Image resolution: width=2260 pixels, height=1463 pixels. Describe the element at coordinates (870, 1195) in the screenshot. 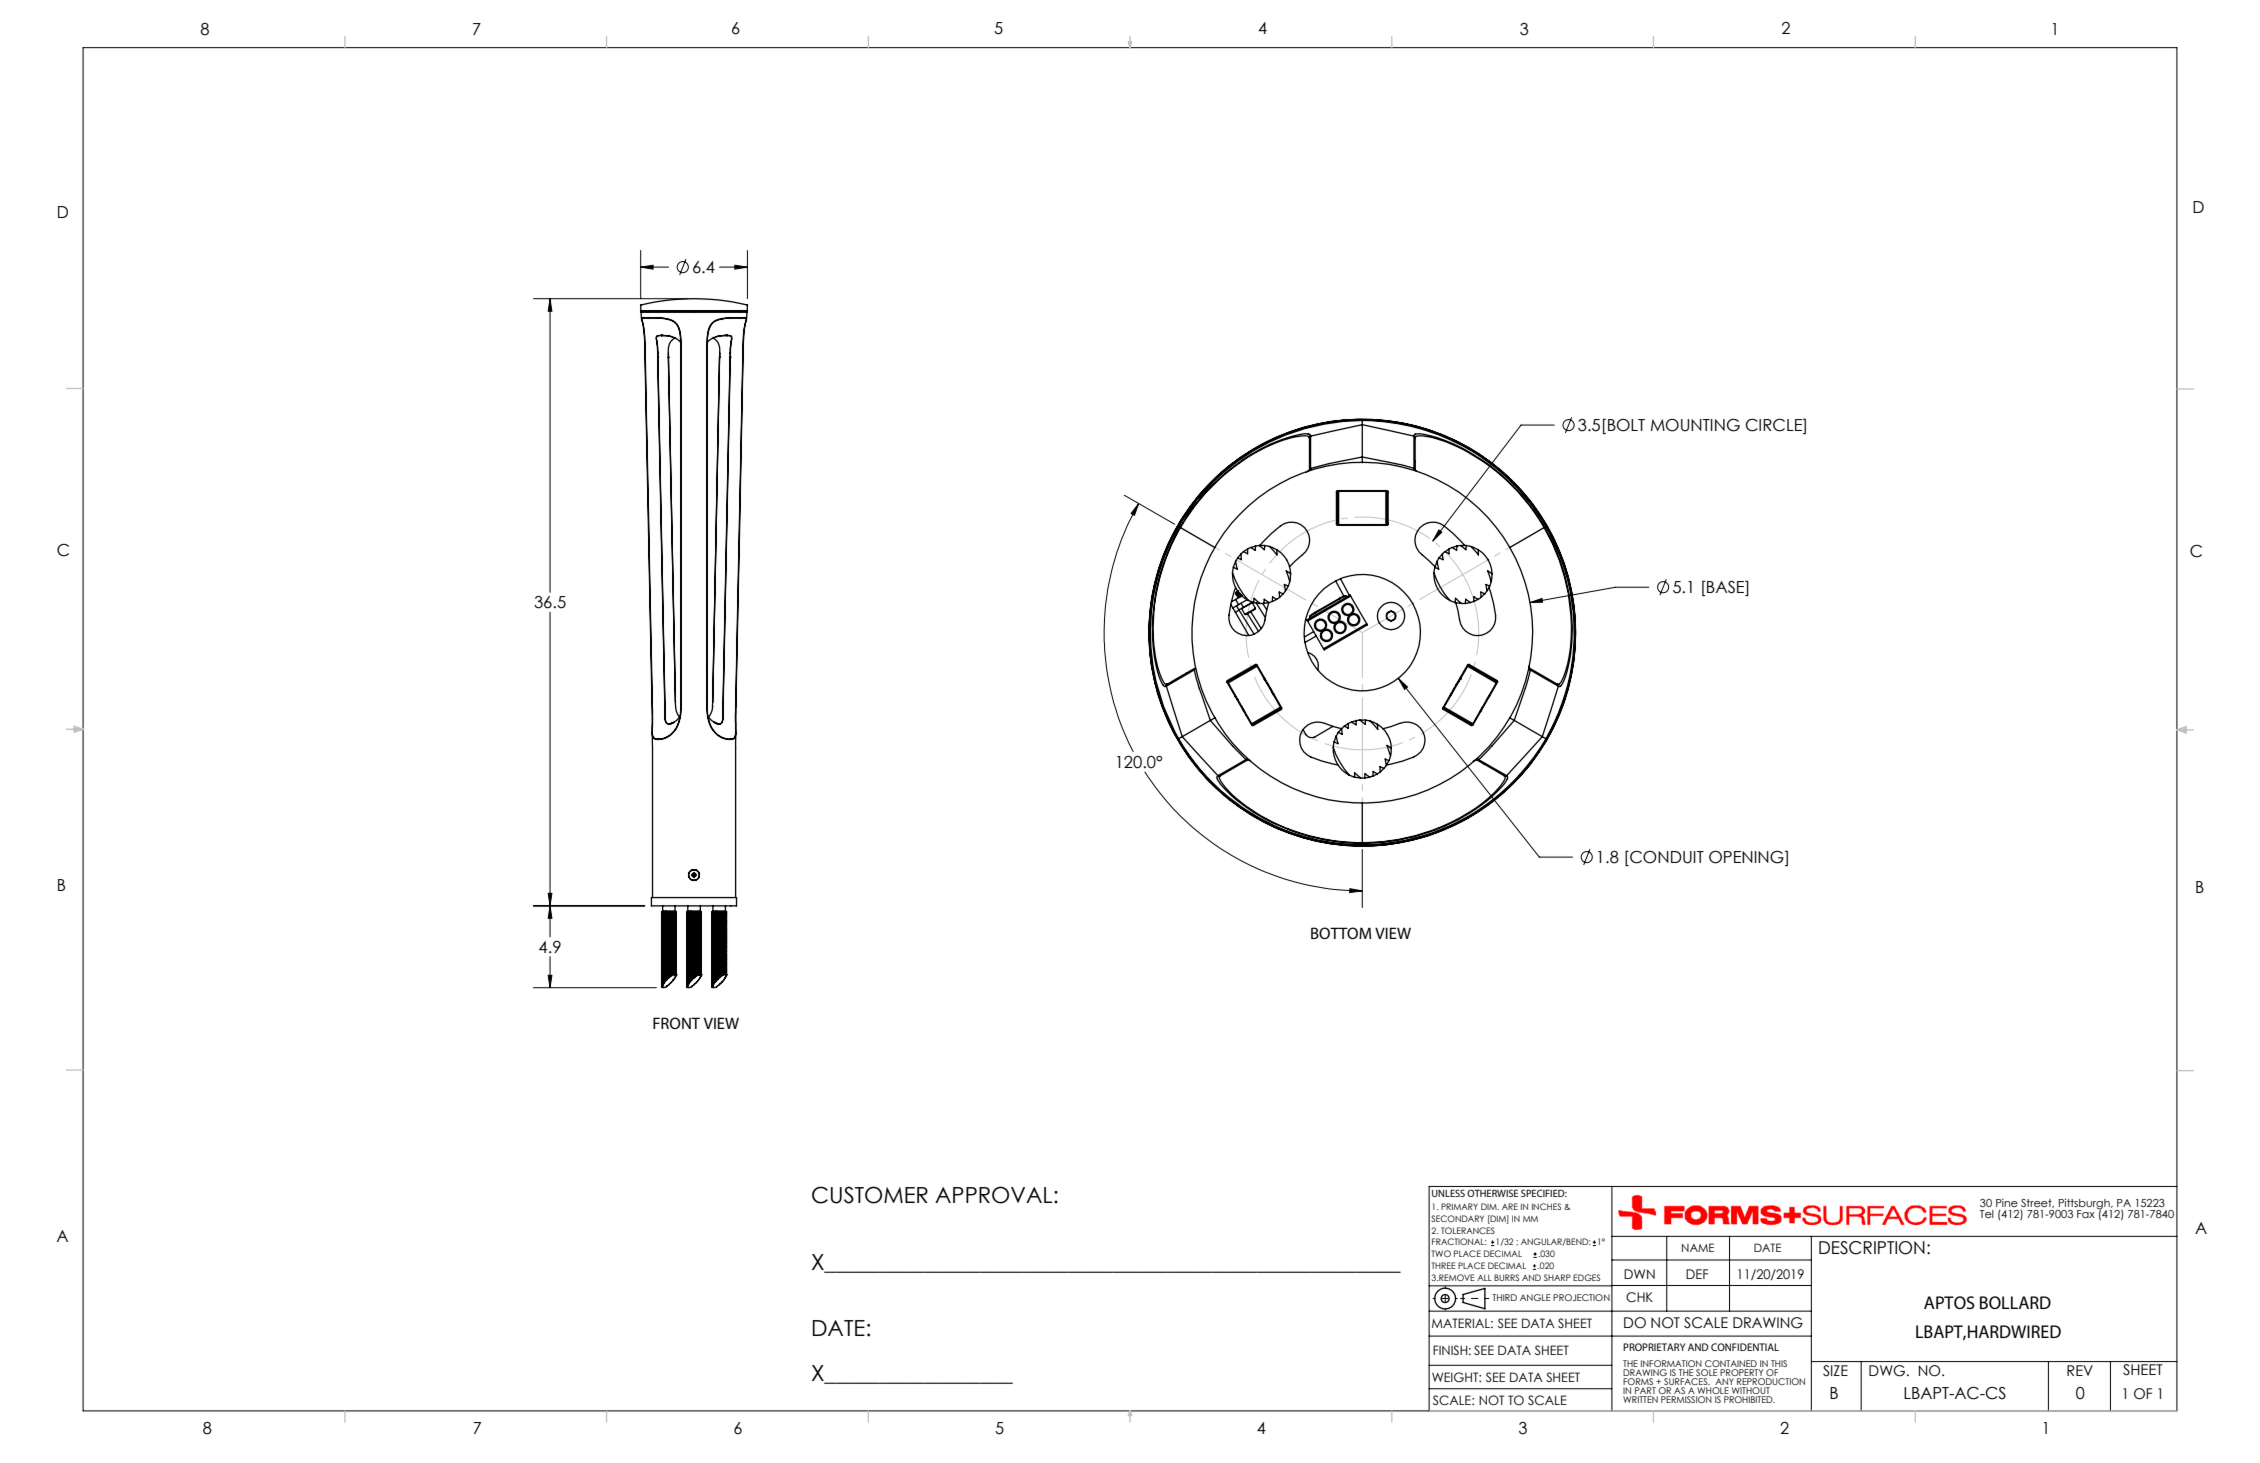

I see `CUSTOMER` at that location.
